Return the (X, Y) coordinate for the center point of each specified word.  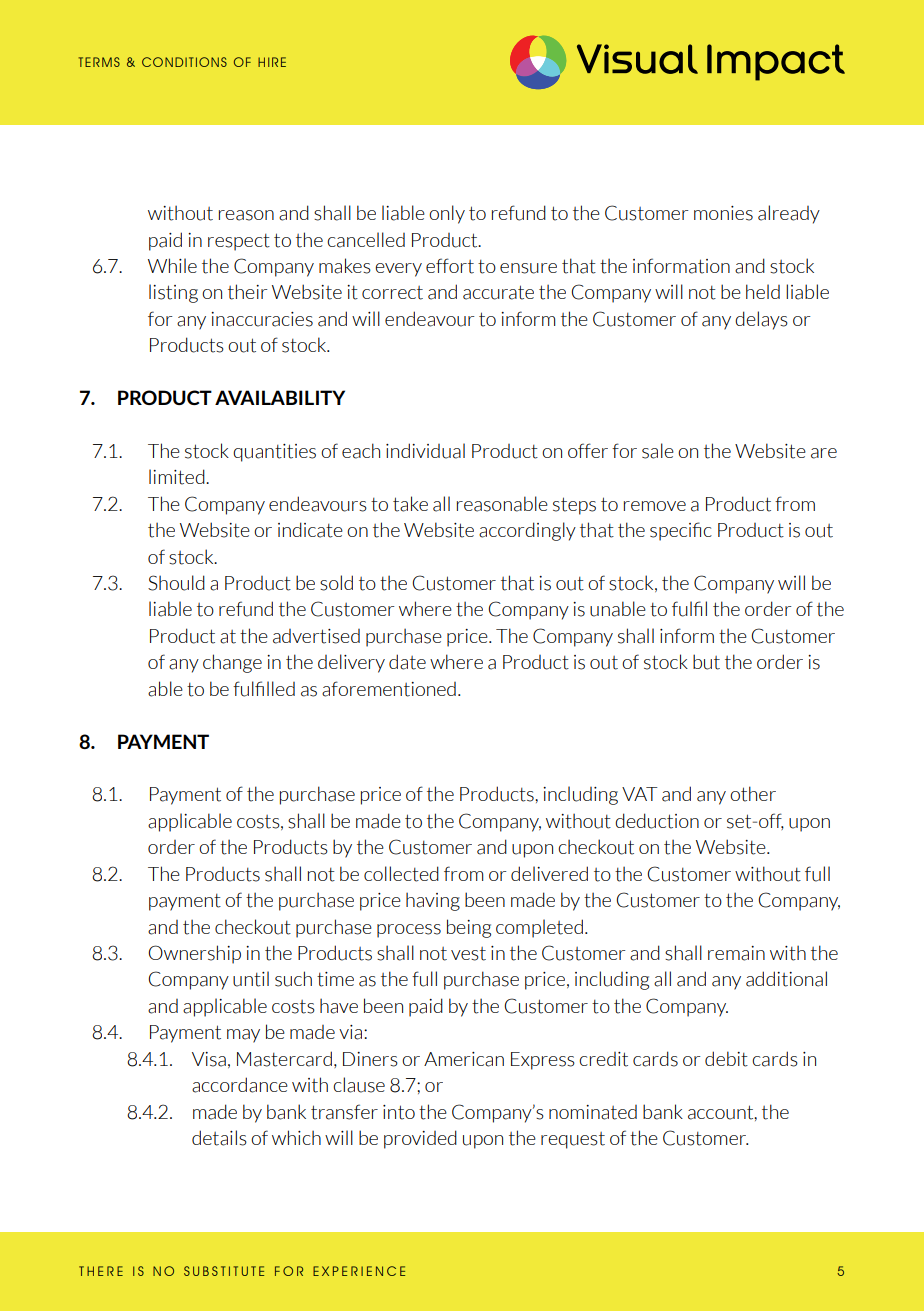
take (410, 504)
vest (468, 954)
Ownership (194, 954)
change (232, 663)
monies (723, 213)
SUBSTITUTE (224, 1271)
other (753, 794)
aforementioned (389, 689)
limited (178, 477)
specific (681, 531)
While (172, 265)
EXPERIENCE (359, 1271)
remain (736, 953)
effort (450, 266)
